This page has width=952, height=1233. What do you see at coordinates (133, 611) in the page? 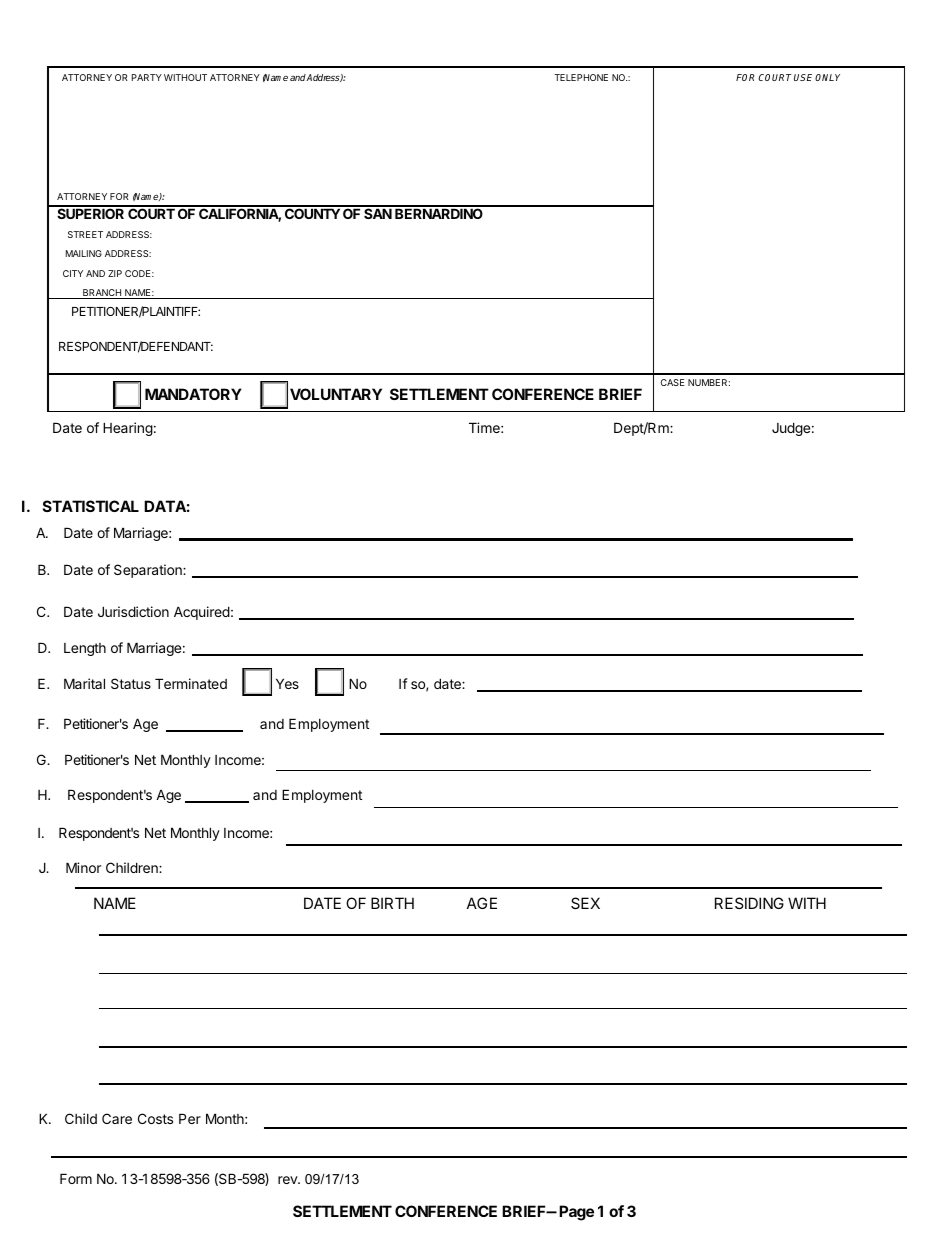
I see `Jurisdiction` at bounding box center [133, 611].
